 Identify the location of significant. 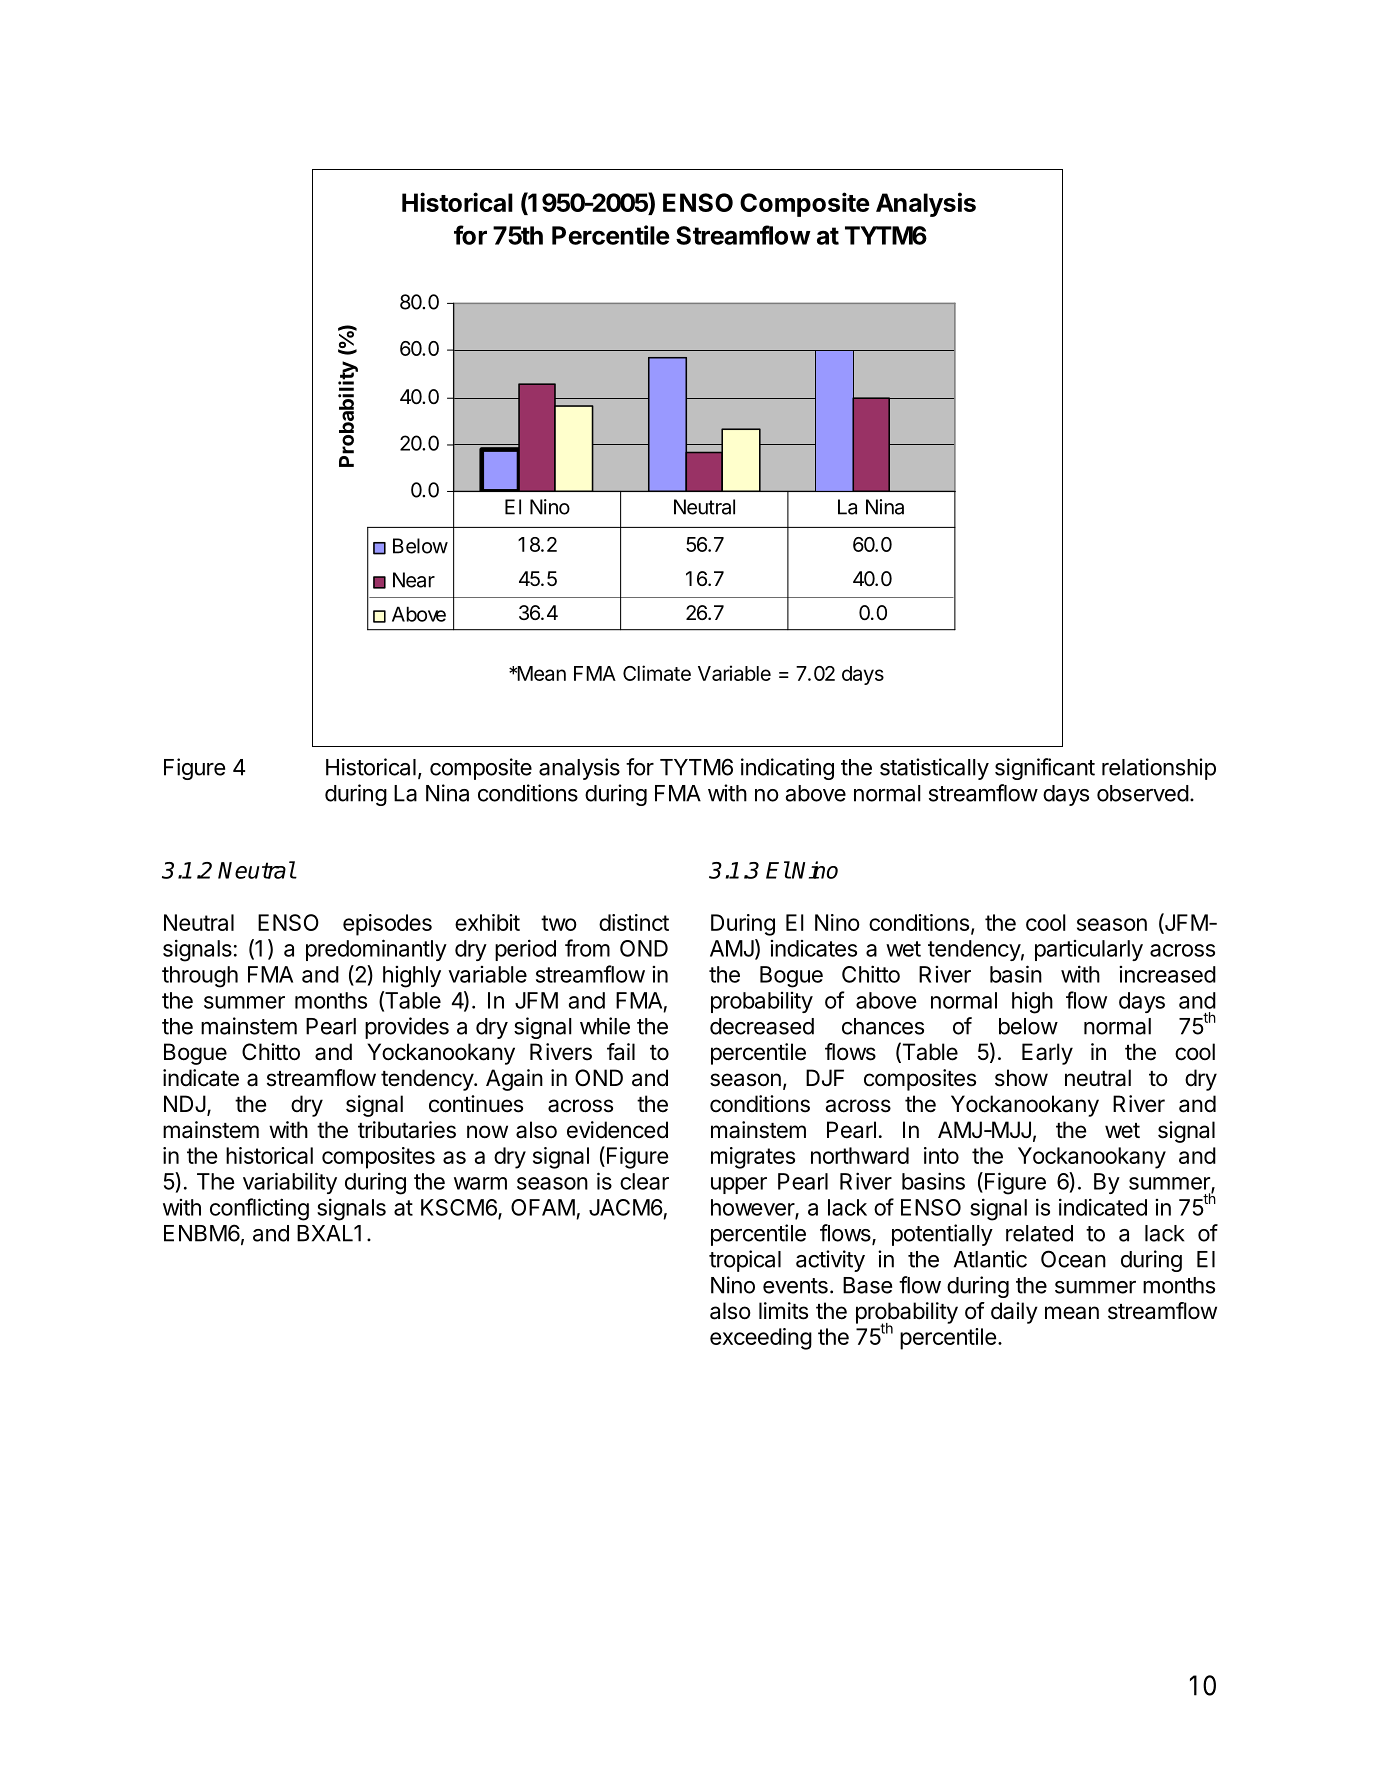
(1045, 769).
